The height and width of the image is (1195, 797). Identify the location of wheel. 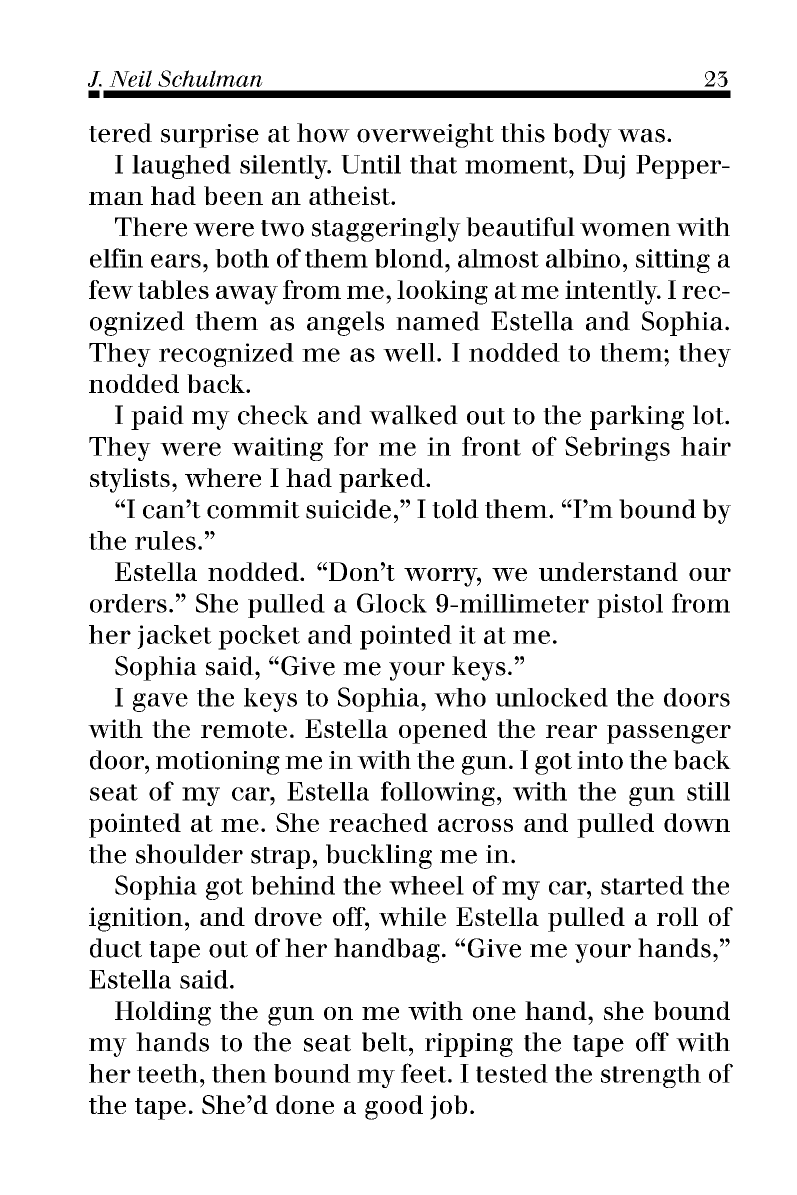
(426, 885).
